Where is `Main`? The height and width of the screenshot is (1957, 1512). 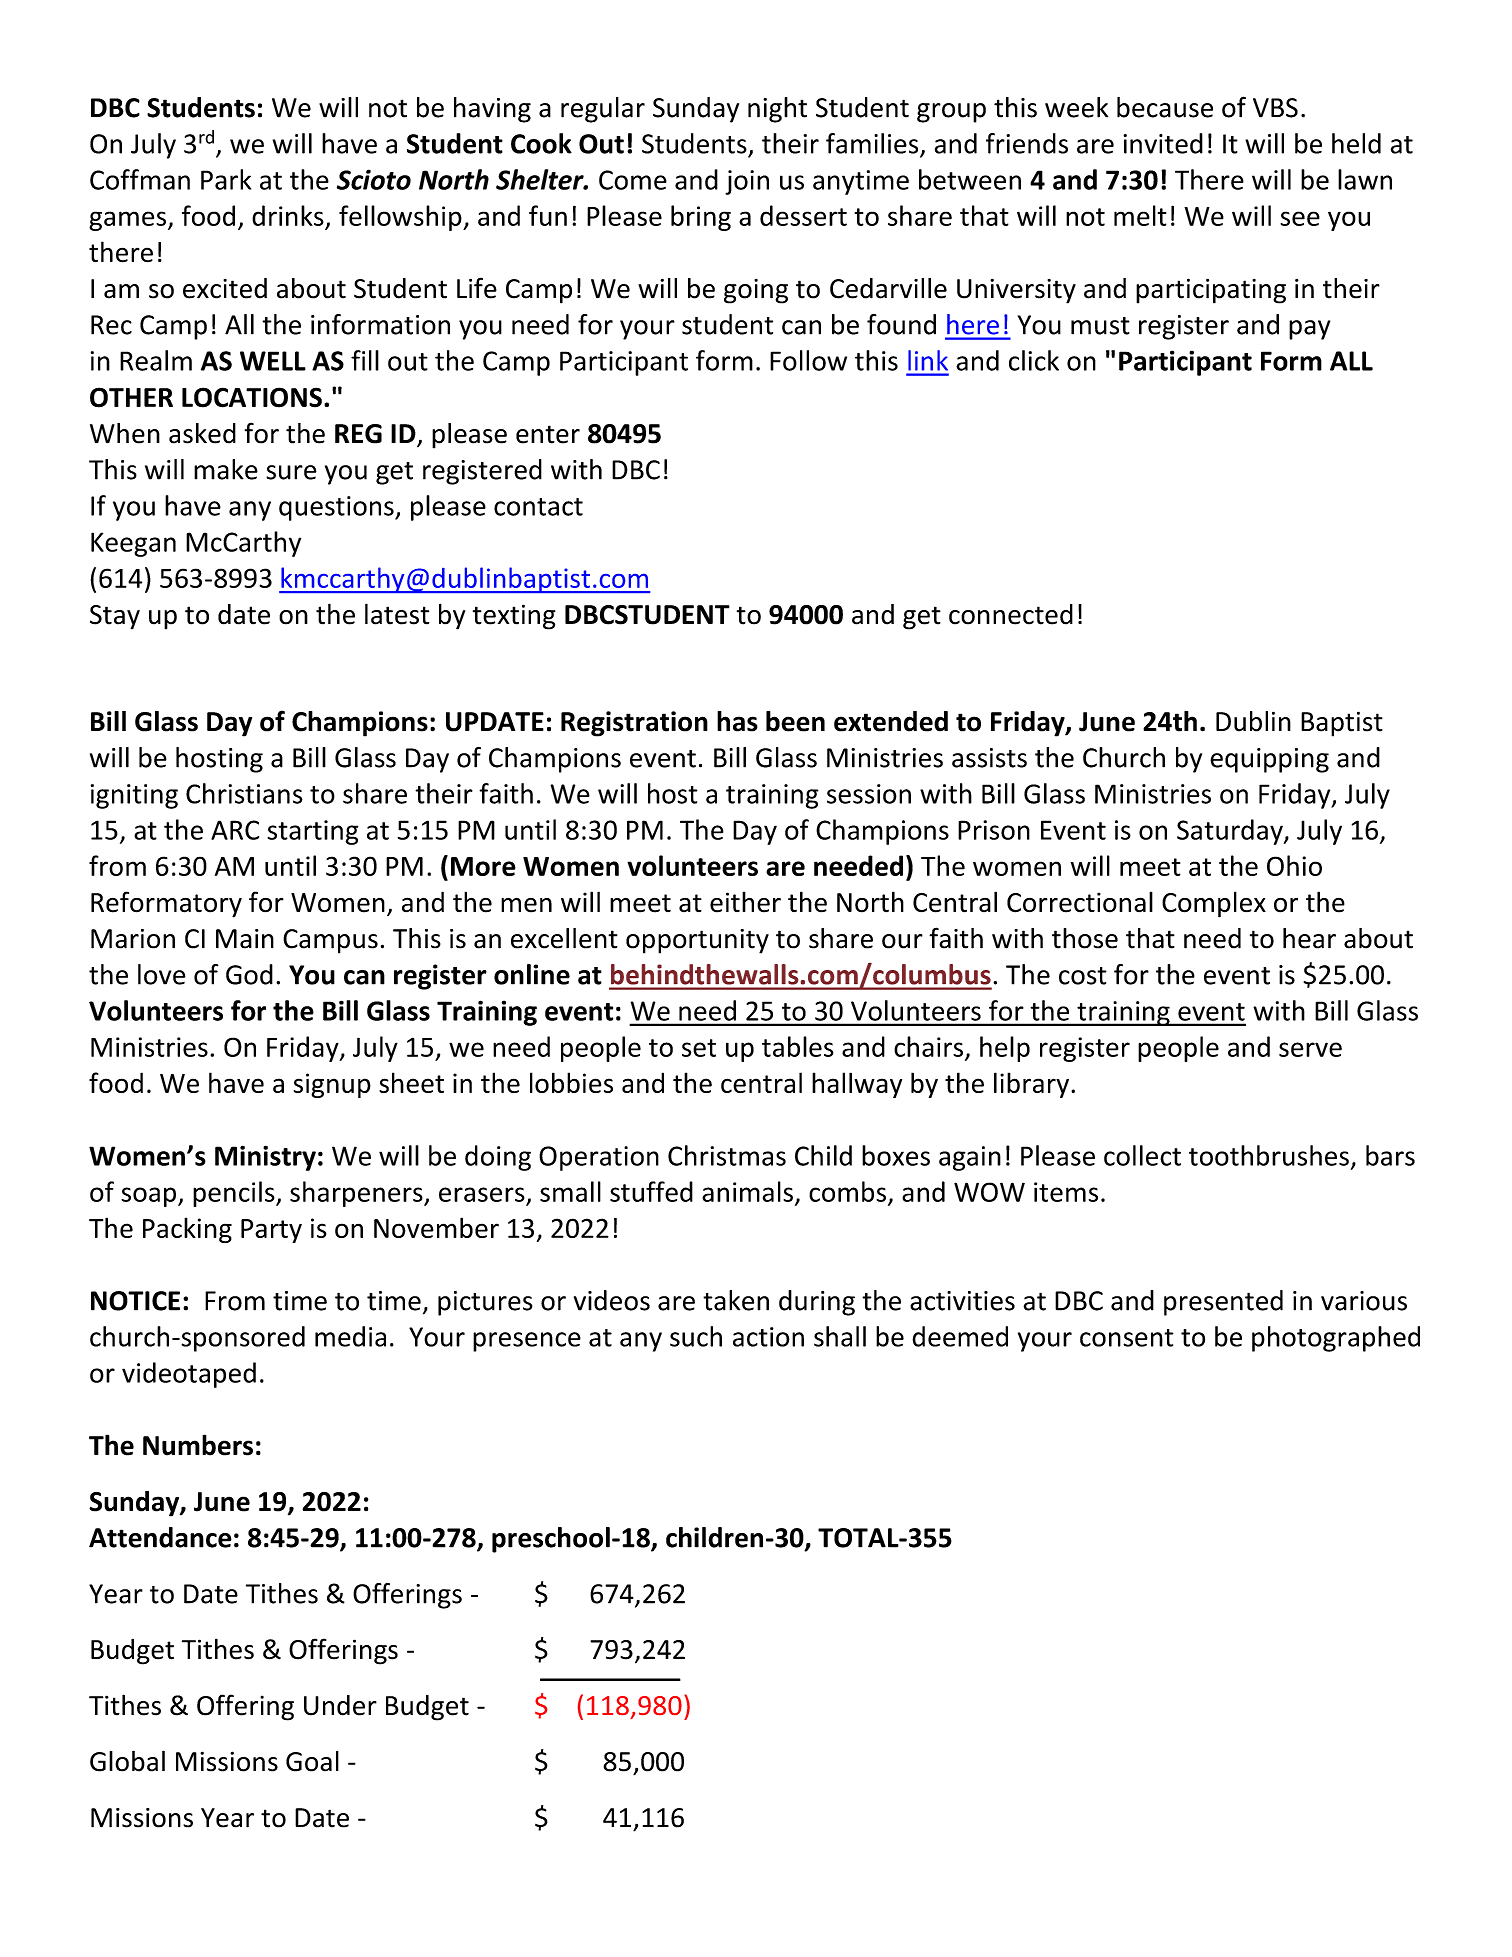 Main is located at coordinates (245, 939).
